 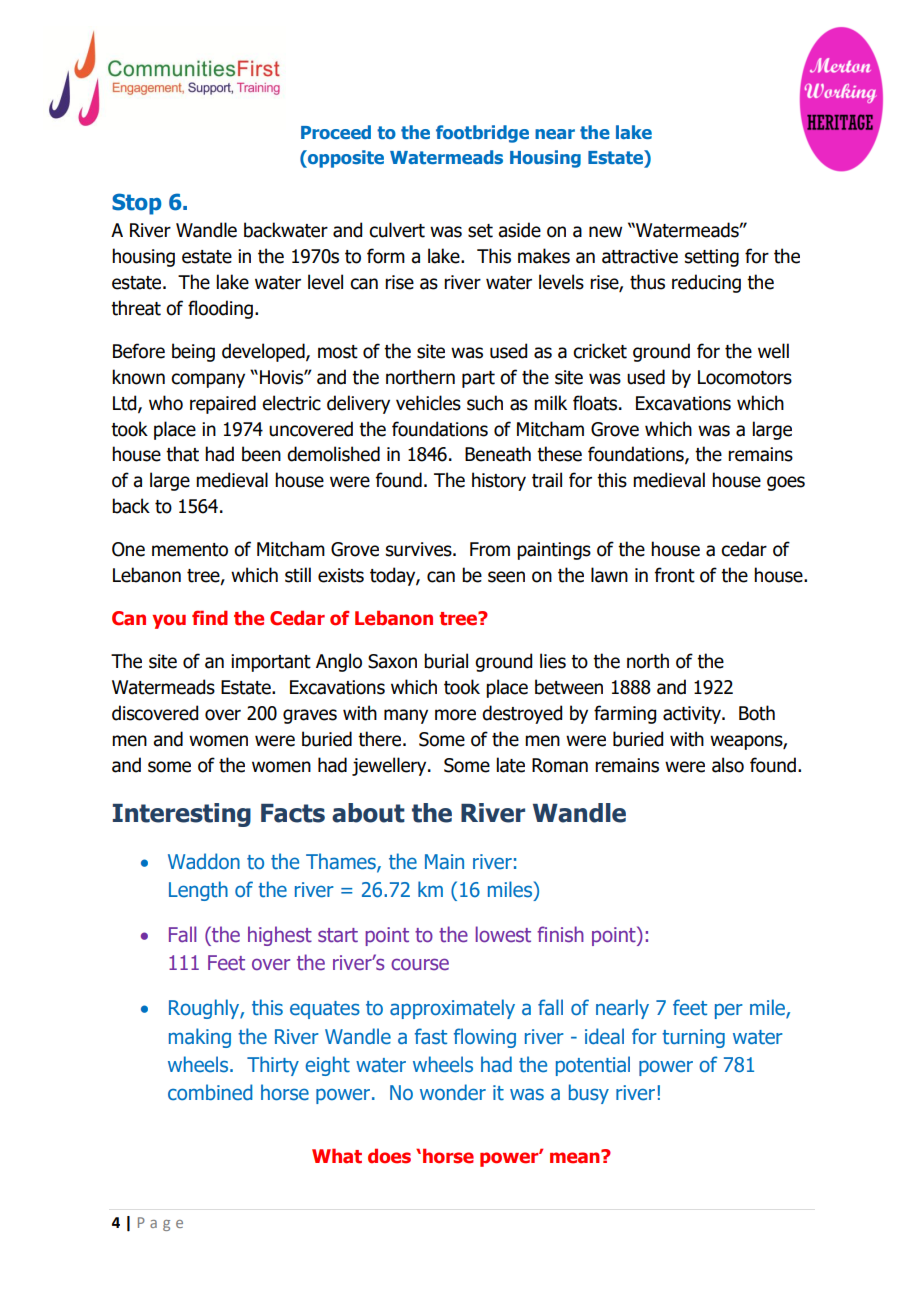 I want to click on wonder, so click(x=453, y=1092).
